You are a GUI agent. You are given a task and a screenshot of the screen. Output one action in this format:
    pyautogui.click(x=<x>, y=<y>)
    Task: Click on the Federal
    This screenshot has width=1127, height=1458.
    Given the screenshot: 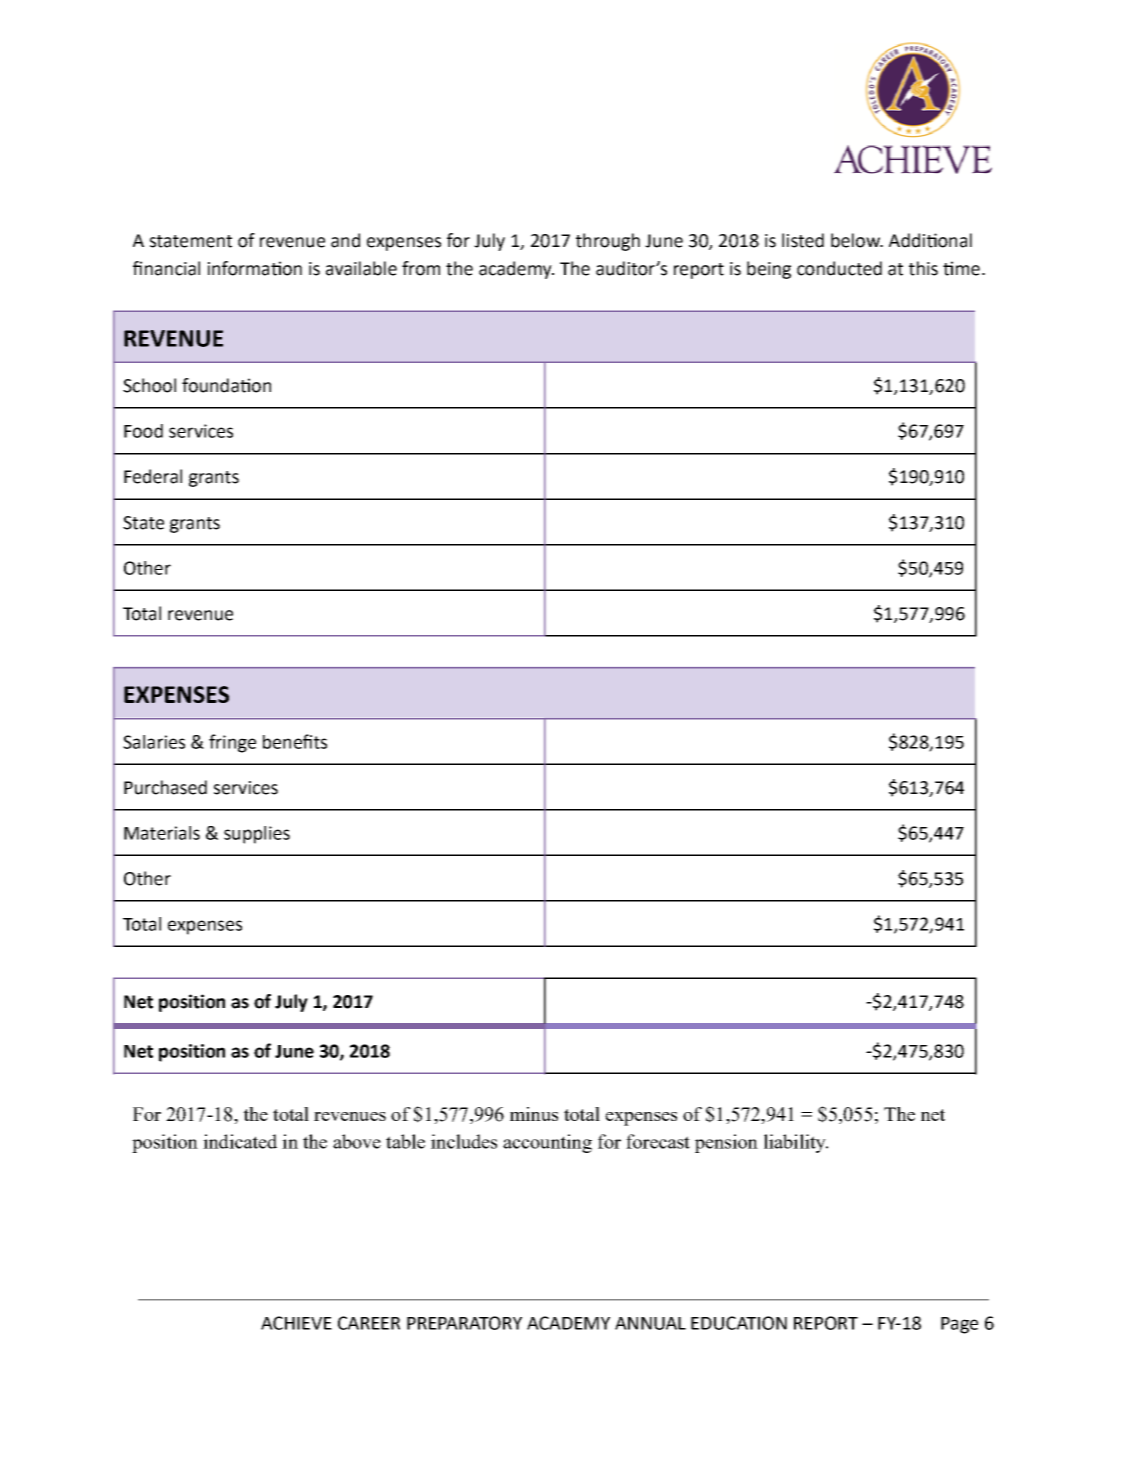 What is the action you would take?
    pyautogui.click(x=153, y=476)
